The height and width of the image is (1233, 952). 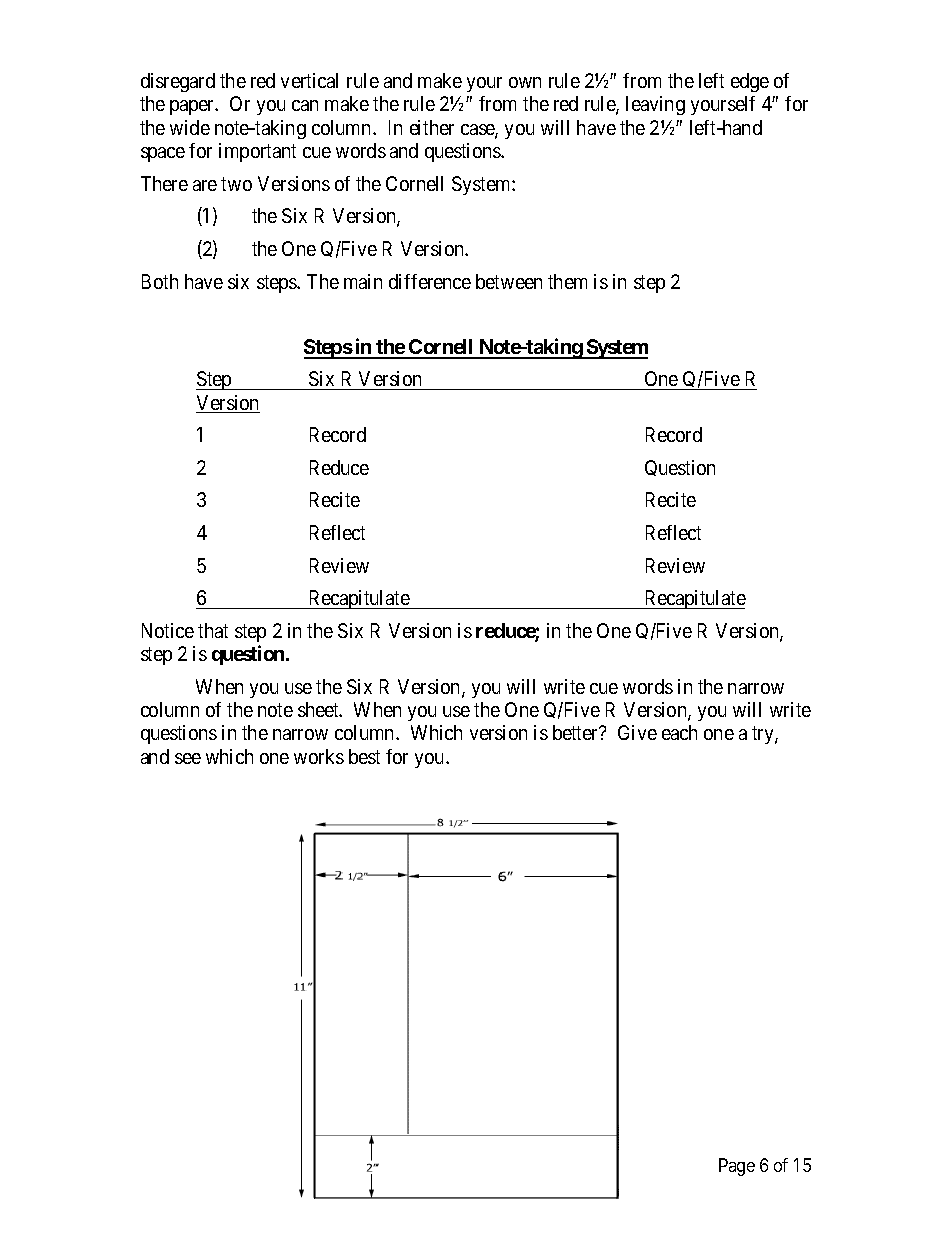 What do you see at coordinates (213, 630) in the image?
I see `that` at bounding box center [213, 630].
